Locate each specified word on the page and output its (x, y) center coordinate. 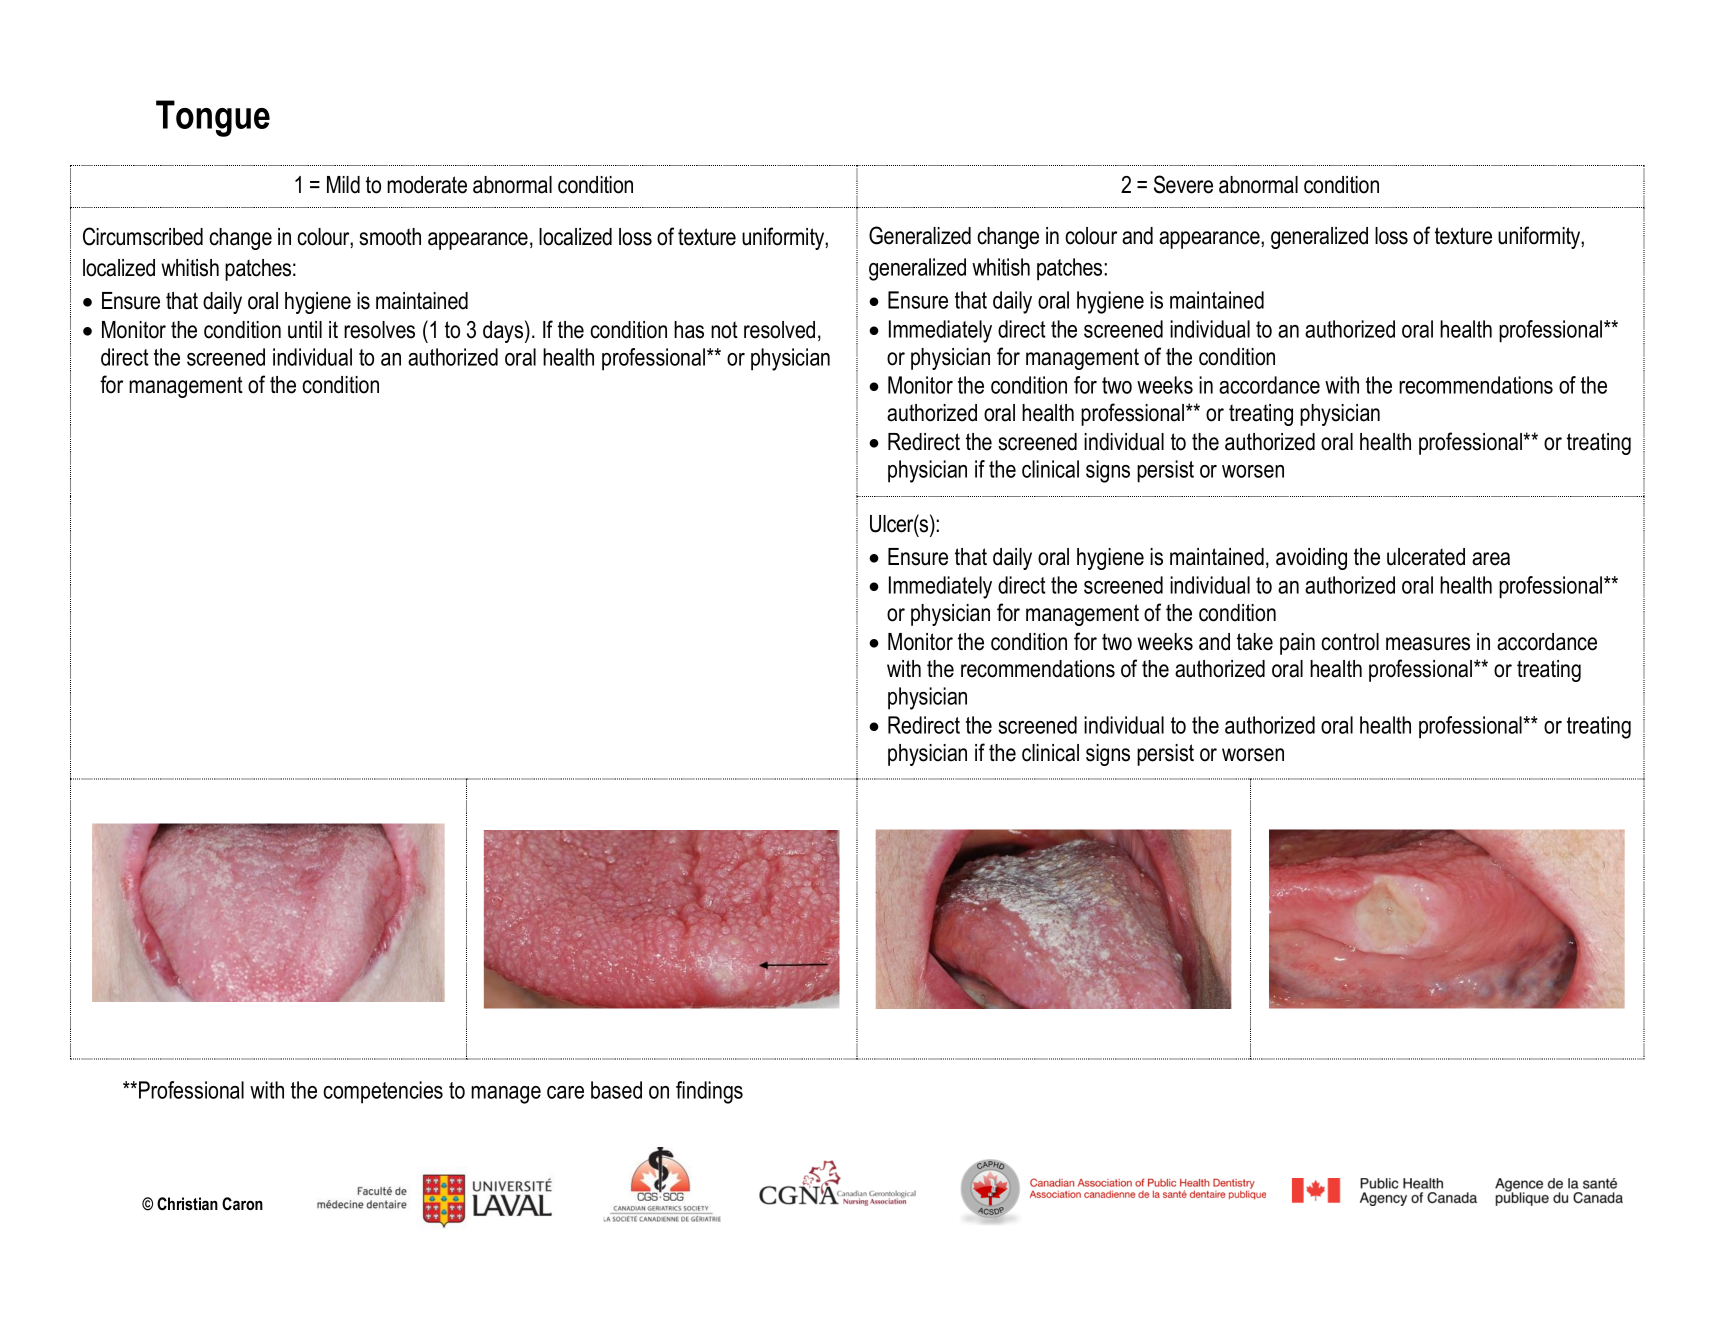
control (1350, 642)
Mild (343, 185)
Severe (1183, 184)
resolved (779, 330)
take (1255, 642)
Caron (242, 1203)
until (305, 330)
